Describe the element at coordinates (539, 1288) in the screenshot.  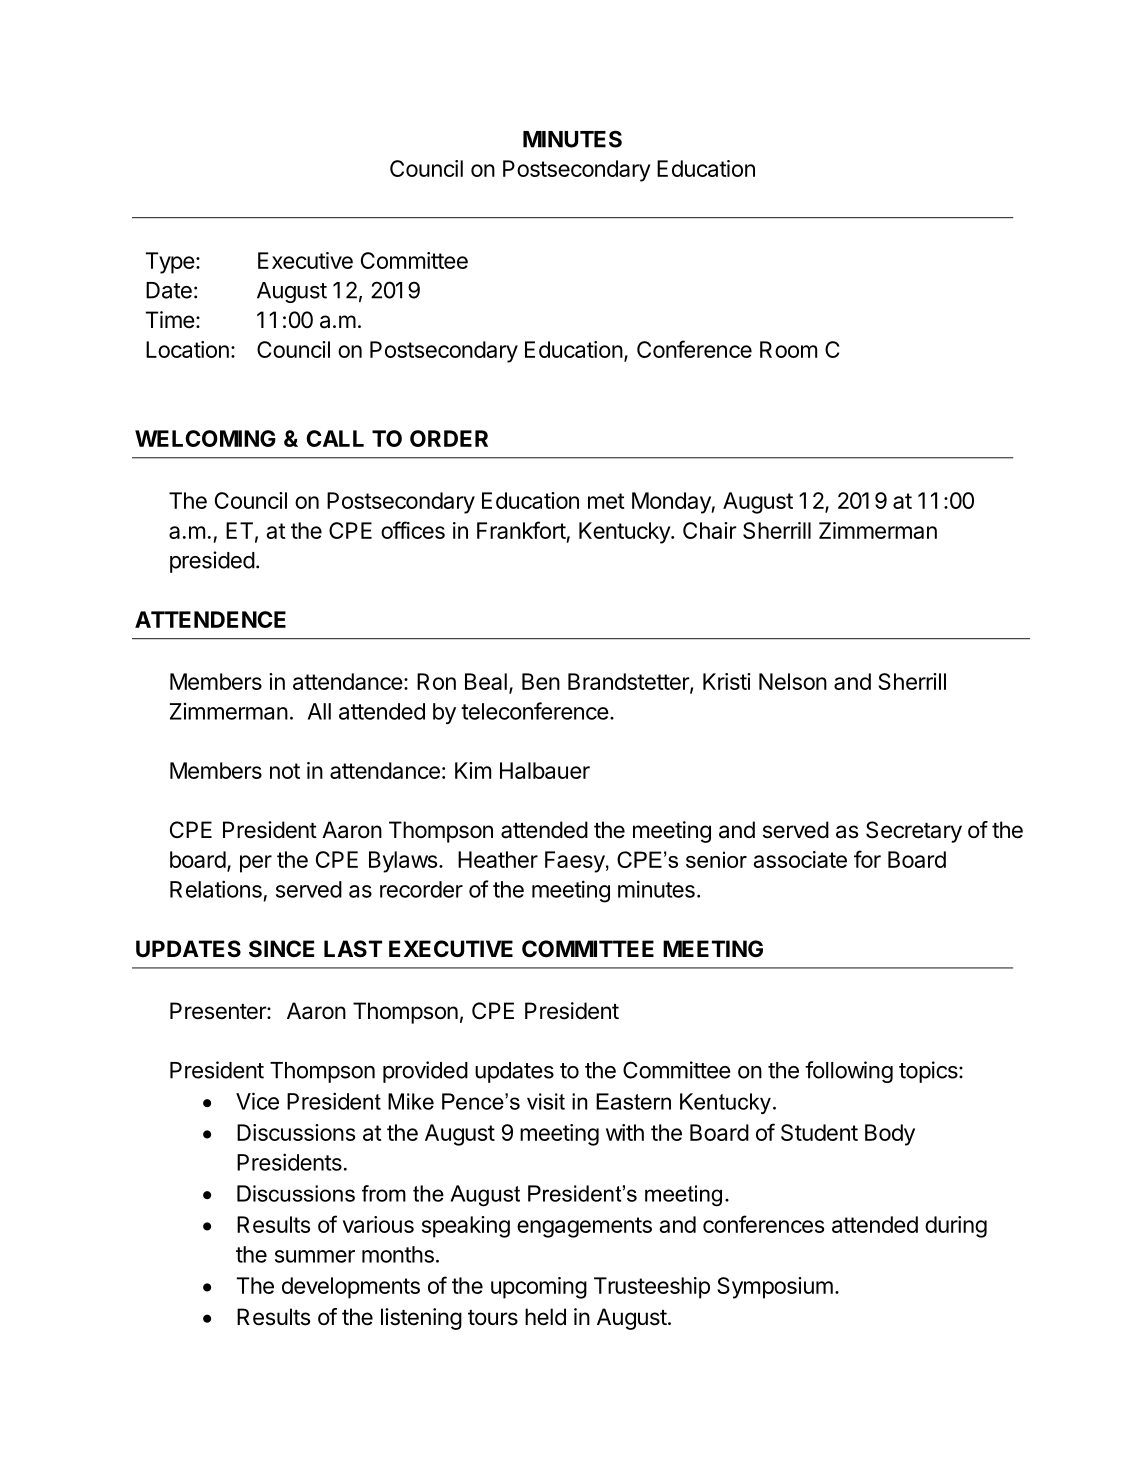
I see `upcoming` at that location.
